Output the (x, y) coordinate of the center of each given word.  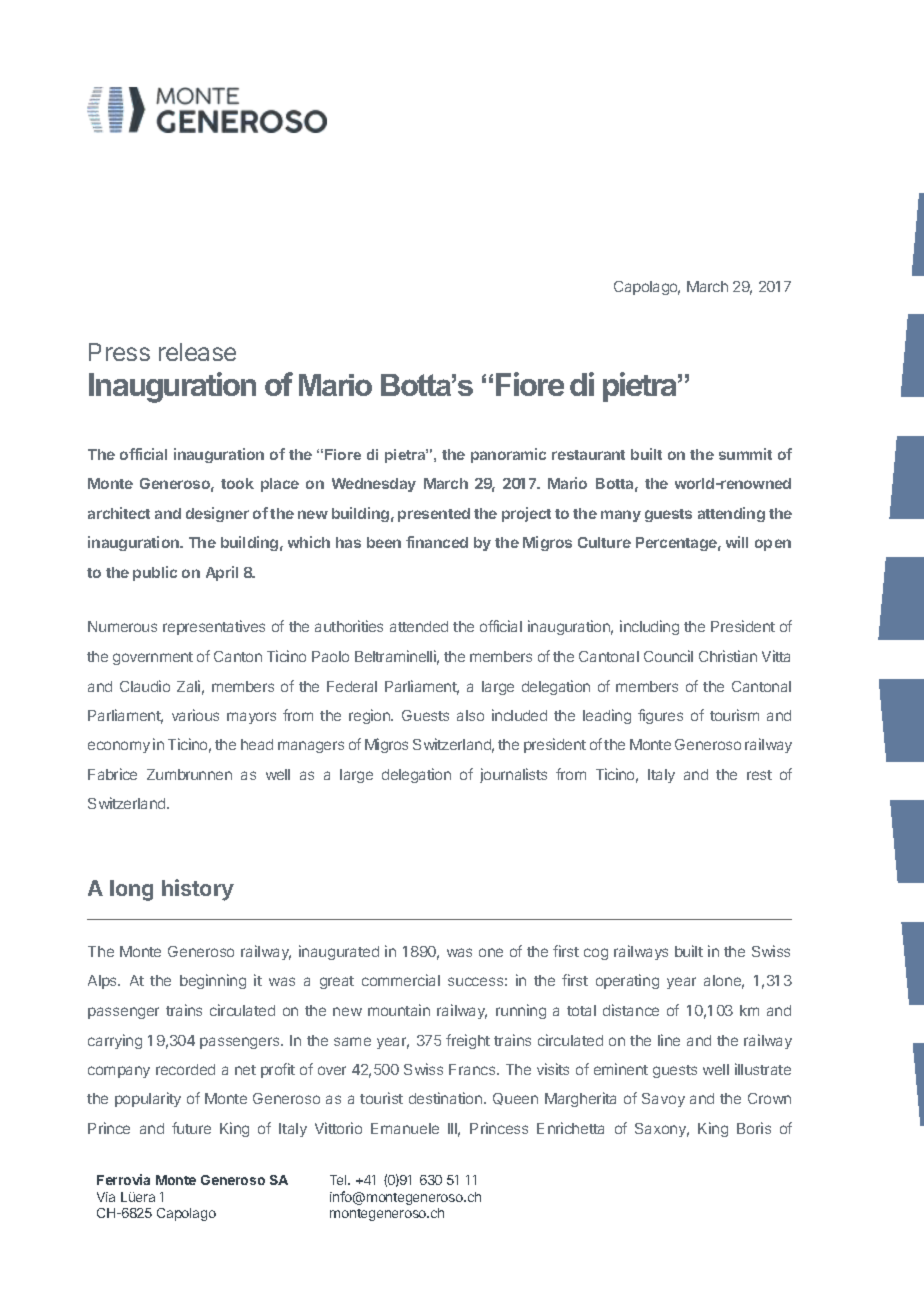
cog (596, 954)
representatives (214, 627)
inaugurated (339, 952)
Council (668, 656)
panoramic (508, 455)
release (197, 352)
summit (745, 454)
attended (419, 626)
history (198, 890)
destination (447, 1098)
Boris (754, 1128)
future (191, 1128)
